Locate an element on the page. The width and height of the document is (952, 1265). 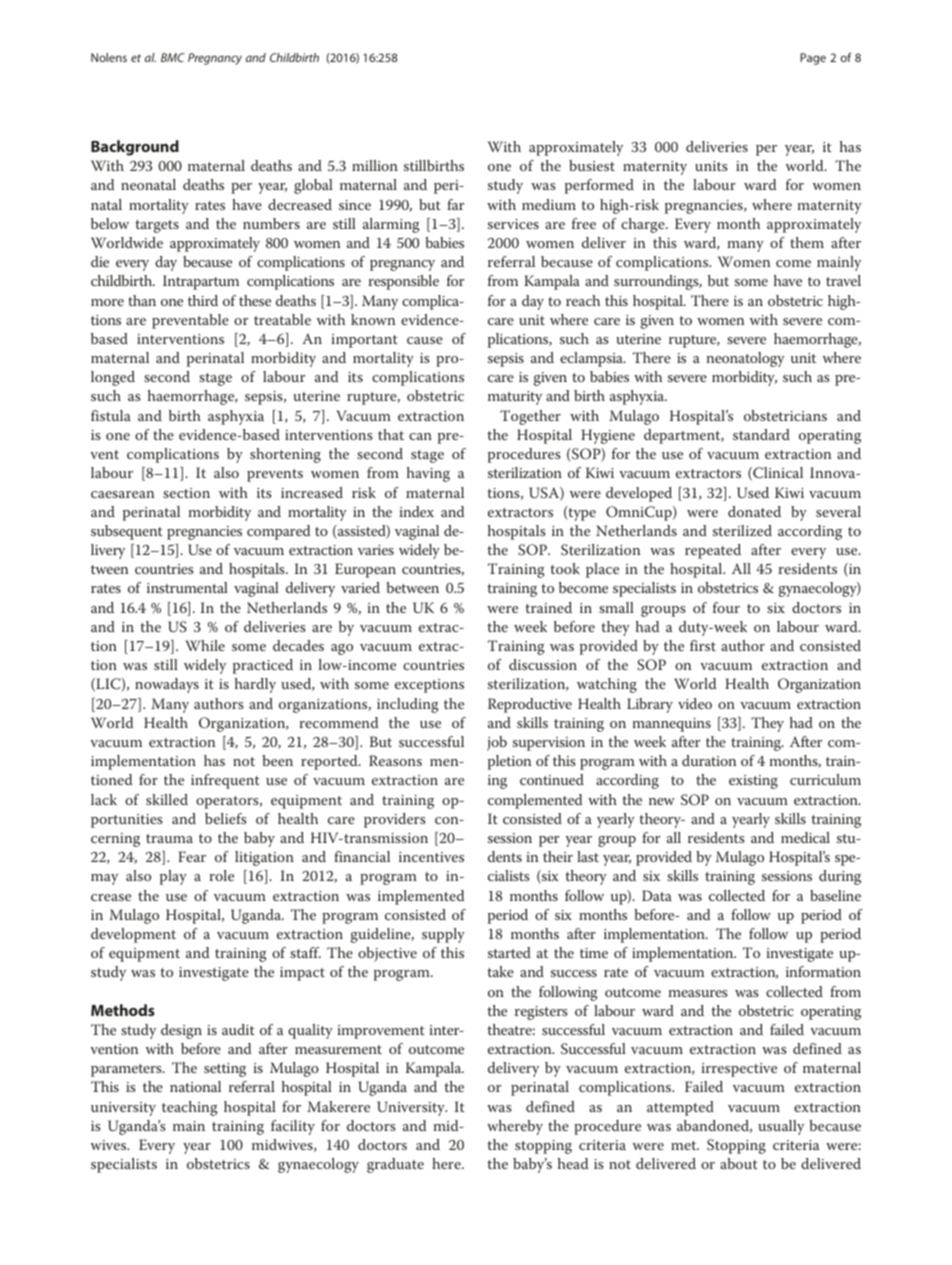
instrumental is located at coordinates (187, 587).
